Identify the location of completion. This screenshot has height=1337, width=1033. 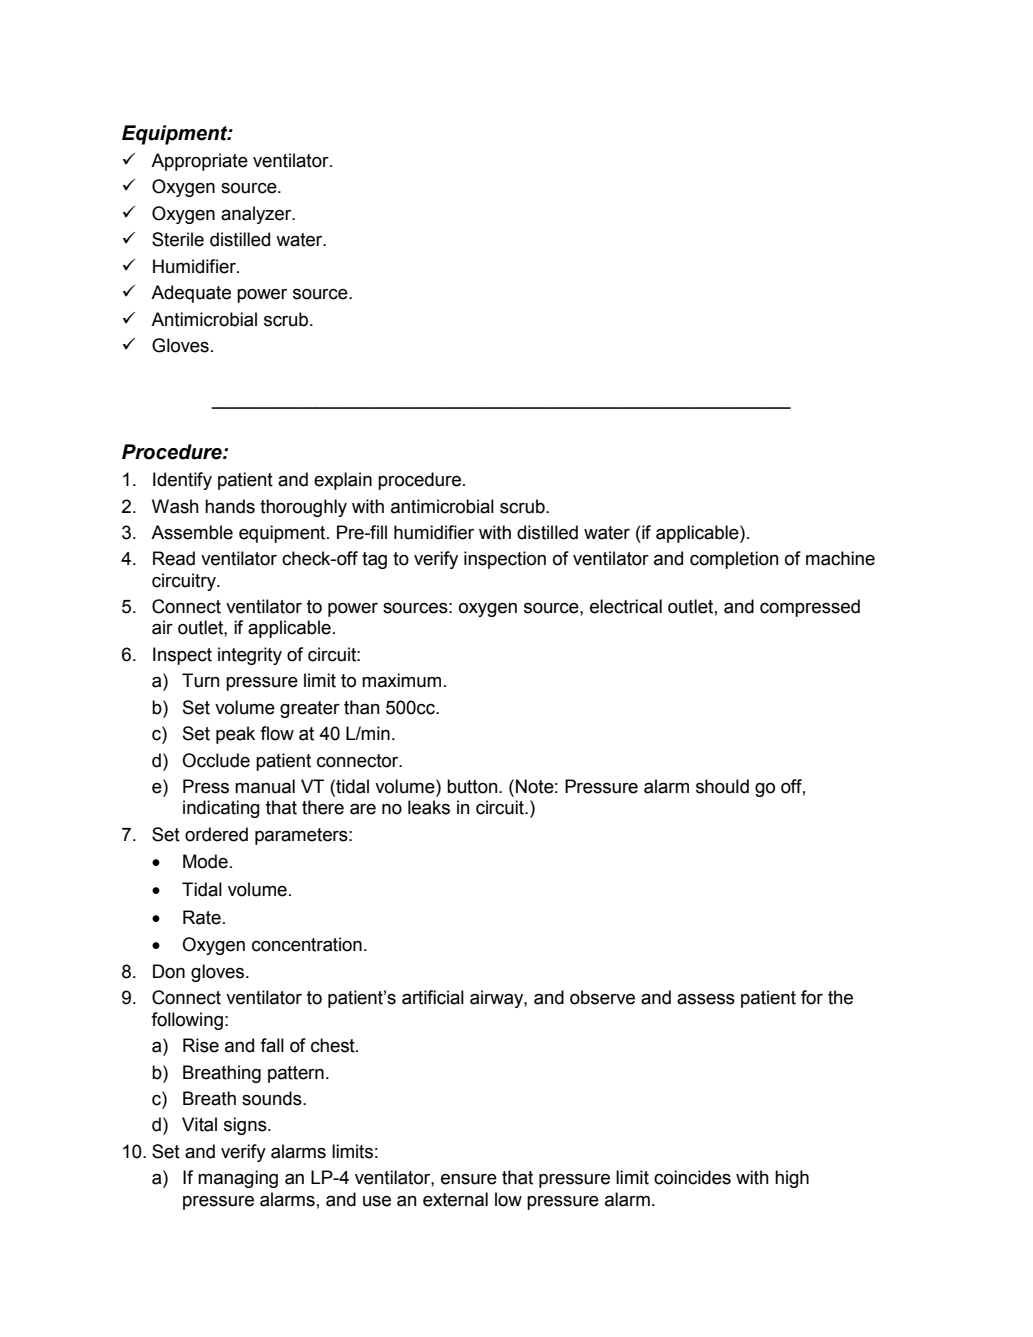
(734, 560).
